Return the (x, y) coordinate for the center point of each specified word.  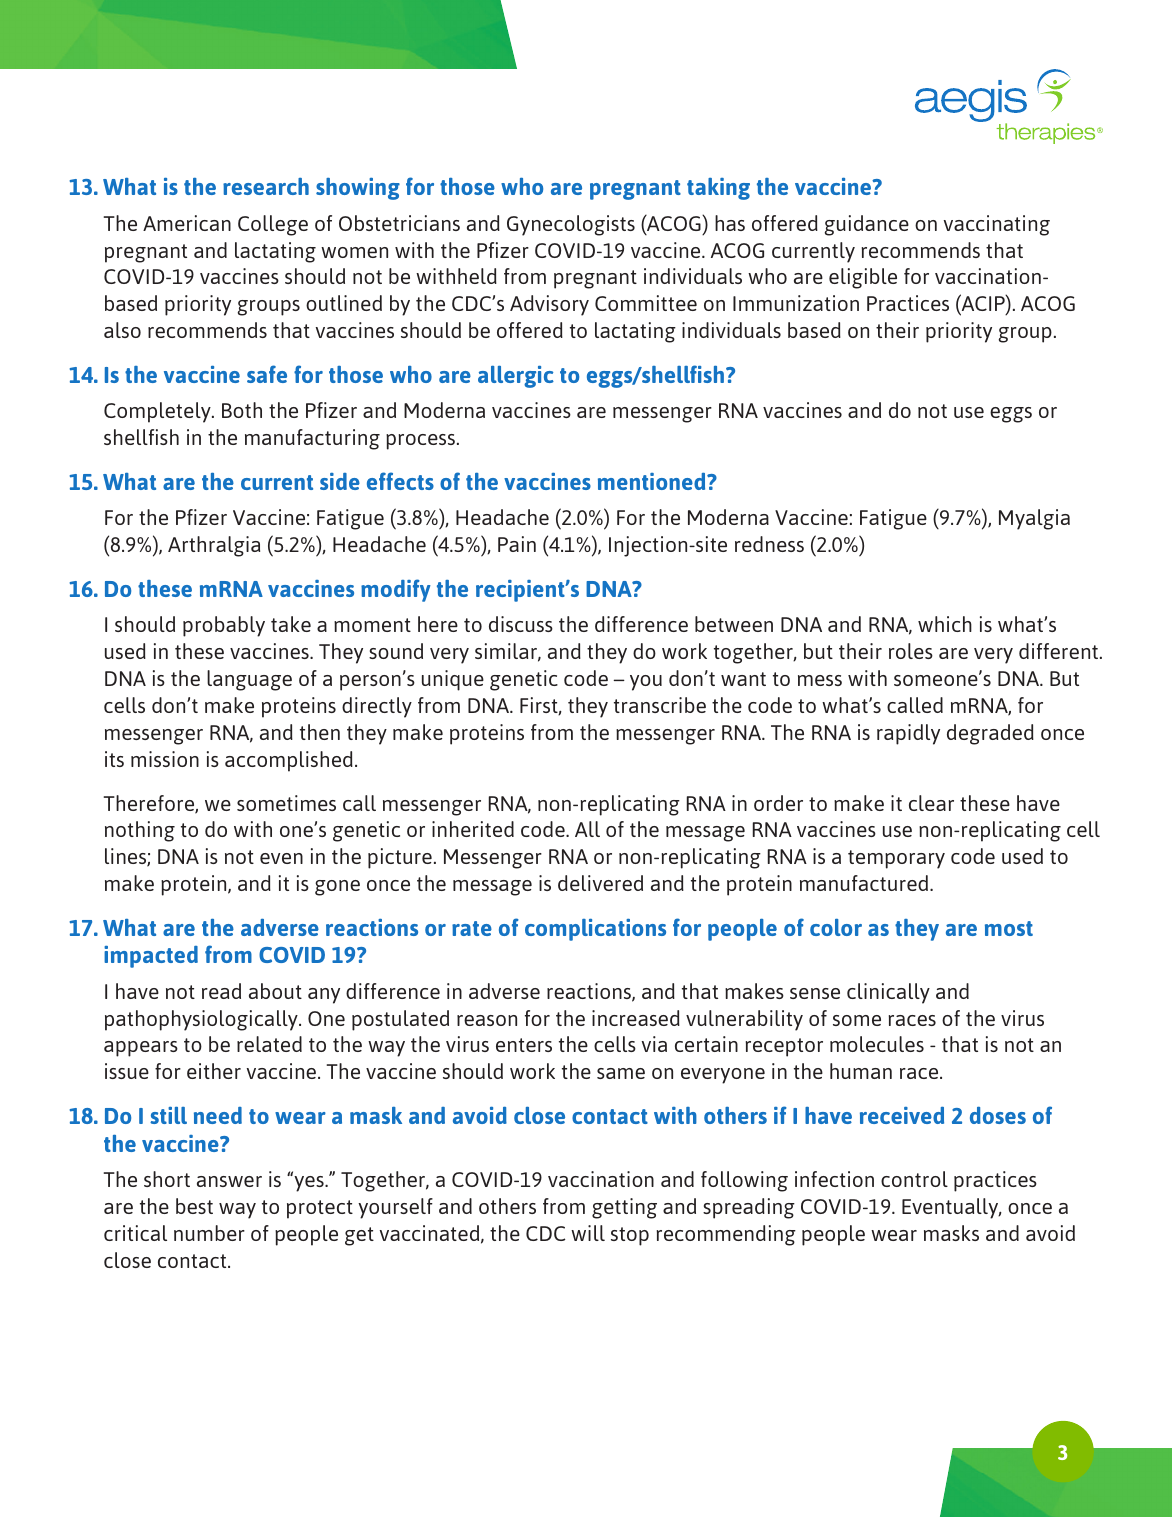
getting (624, 1208)
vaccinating (997, 225)
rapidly (908, 734)
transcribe (660, 705)
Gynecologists (571, 225)
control (914, 1179)
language (249, 680)
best (194, 1206)
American (187, 223)
